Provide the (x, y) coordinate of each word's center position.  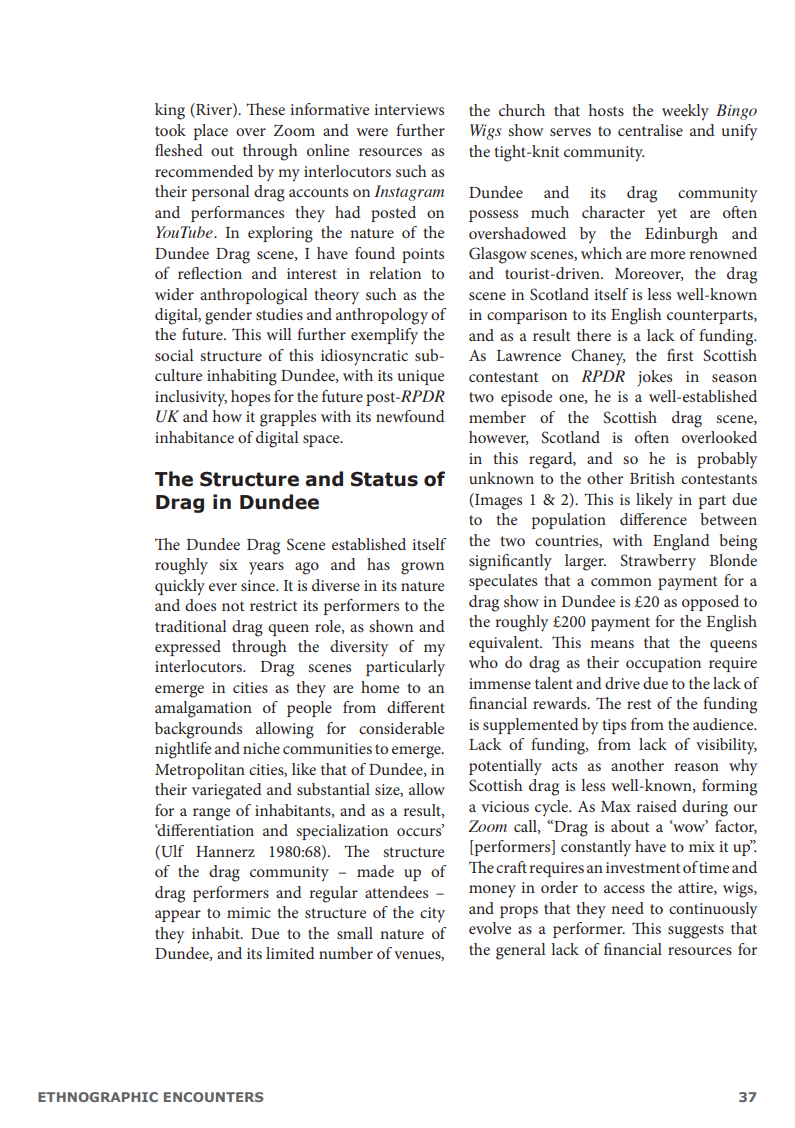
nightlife (183, 750)
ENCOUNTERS (213, 1097)
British (652, 478)
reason (696, 767)
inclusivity (191, 398)
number (346, 953)
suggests (696, 931)
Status (384, 479)
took (170, 130)
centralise (650, 130)
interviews (409, 109)
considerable (401, 728)
